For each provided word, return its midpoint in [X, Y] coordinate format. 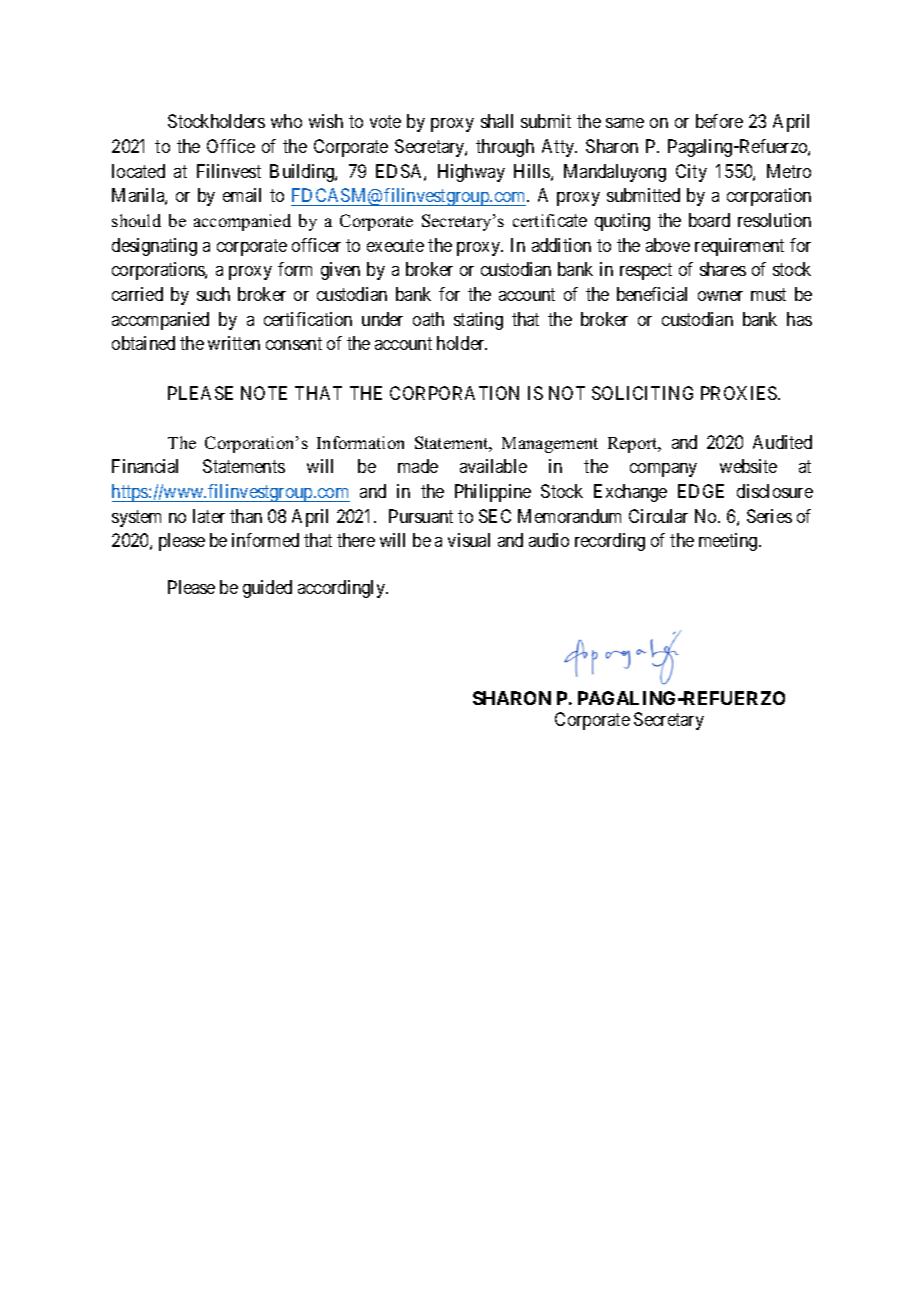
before [719, 121]
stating [478, 321]
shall [497, 121]
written [234, 343]
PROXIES [740, 393]
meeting [729, 542]
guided [267, 589]
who [286, 121]
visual [469, 540]
